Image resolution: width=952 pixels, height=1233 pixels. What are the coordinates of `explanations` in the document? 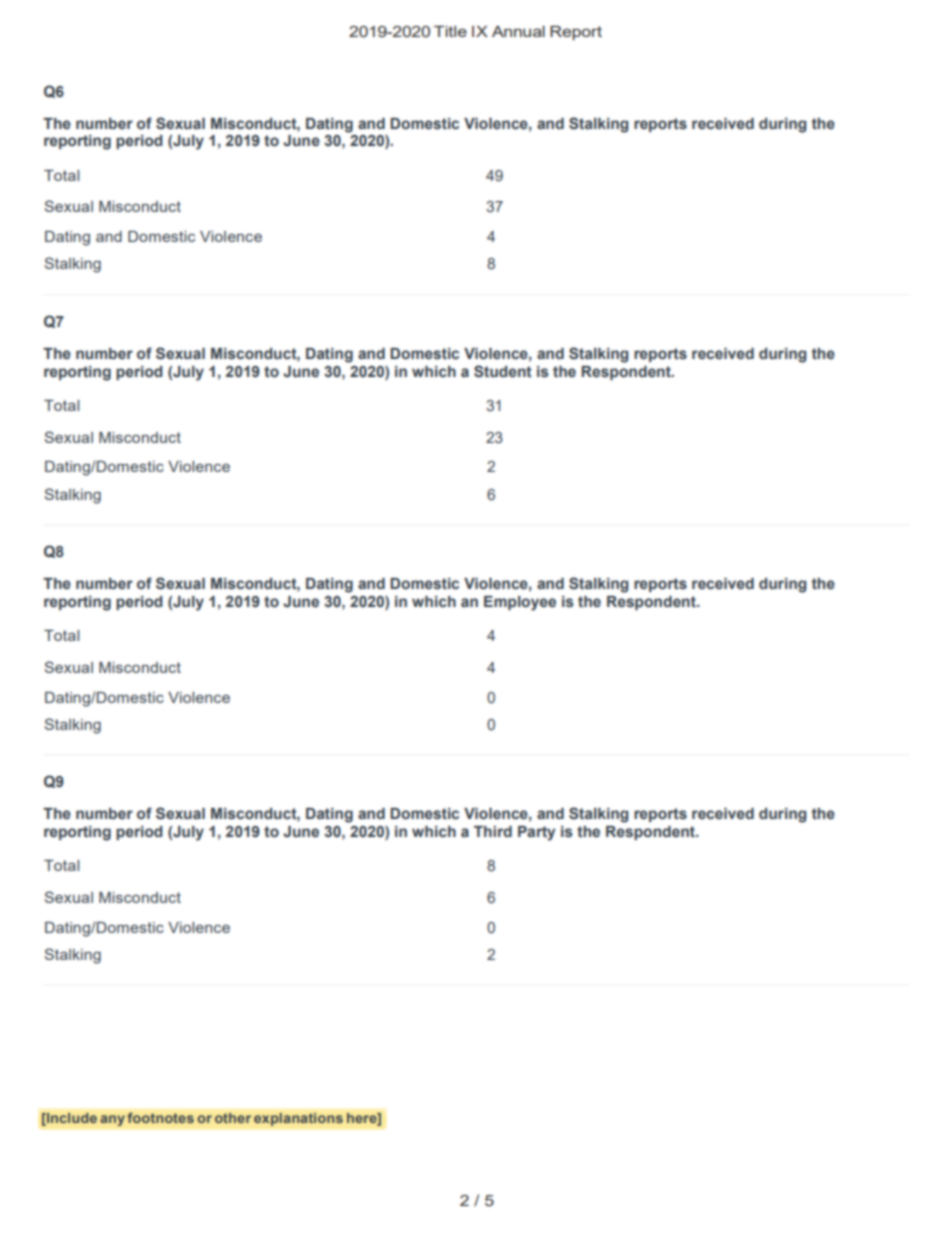 It's located at (298, 1119).
